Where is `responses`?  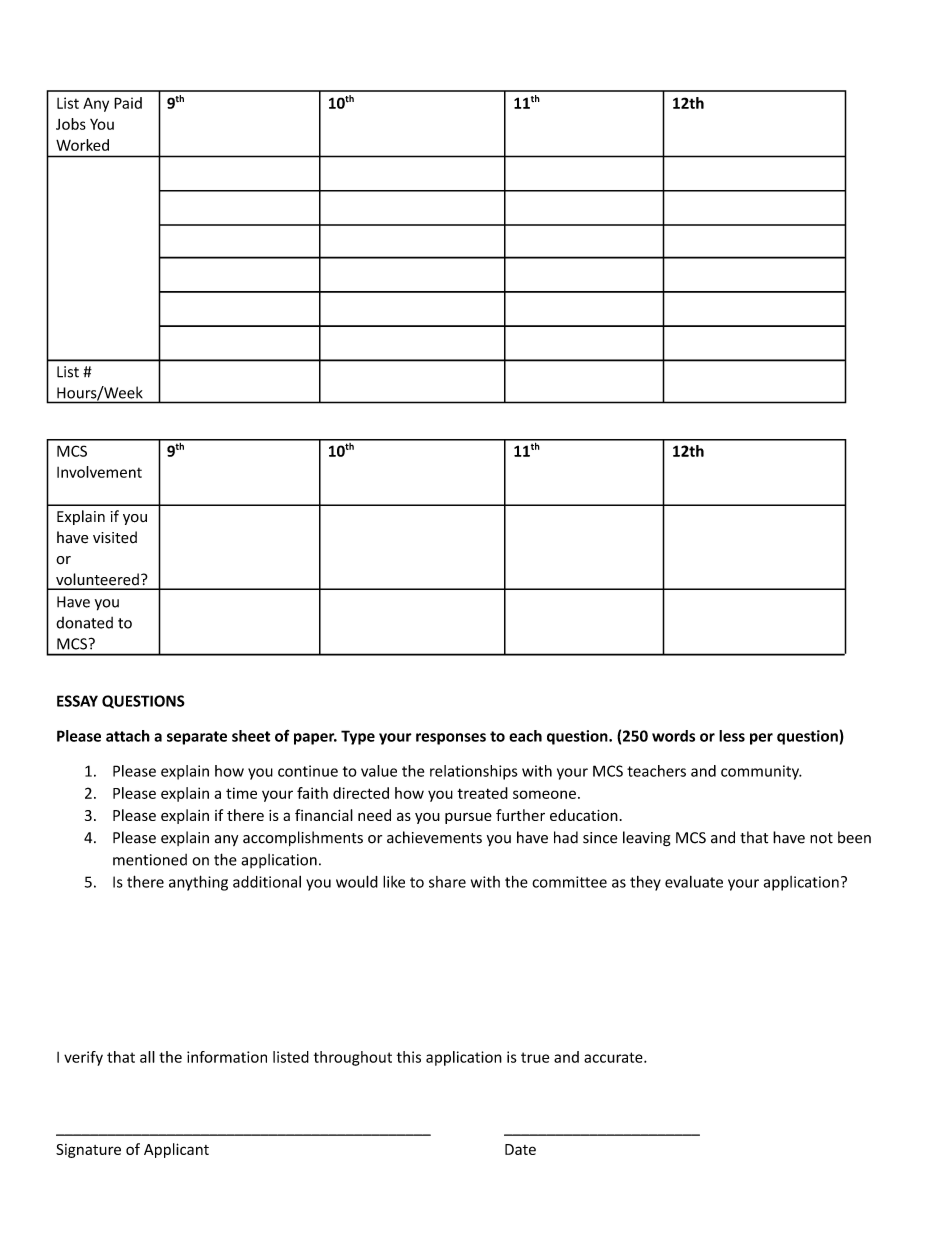 responses is located at coordinates (451, 739).
